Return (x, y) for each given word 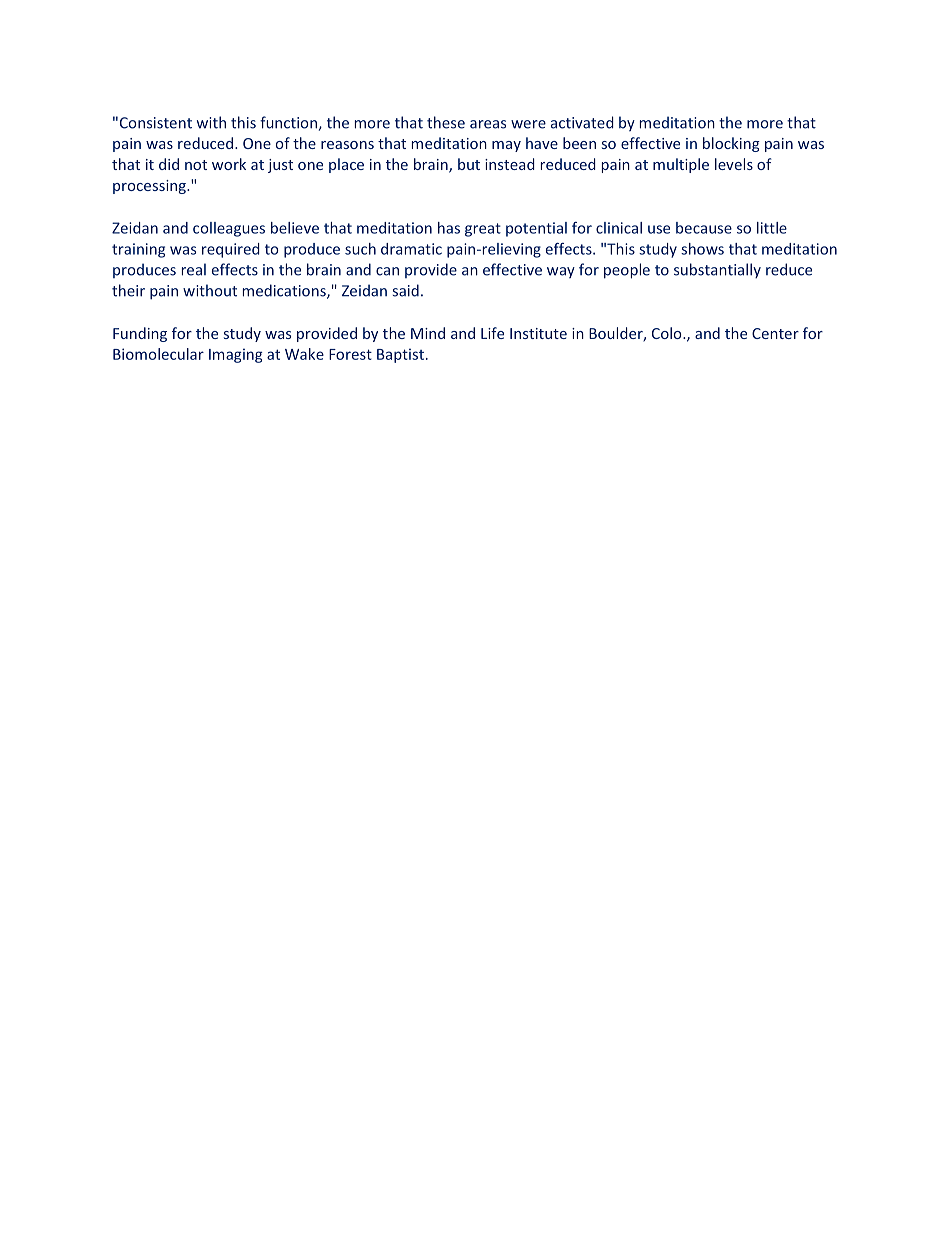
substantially (717, 271)
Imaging (236, 355)
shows (702, 249)
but (469, 164)
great (483, 230)
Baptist (400, 355)
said (405, 290)
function (288, 122)
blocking (731, 144)
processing (150, 187)
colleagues (229, 229)
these (446, 122)
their (128, 290)
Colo (668, 333)
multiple (681, 165)
